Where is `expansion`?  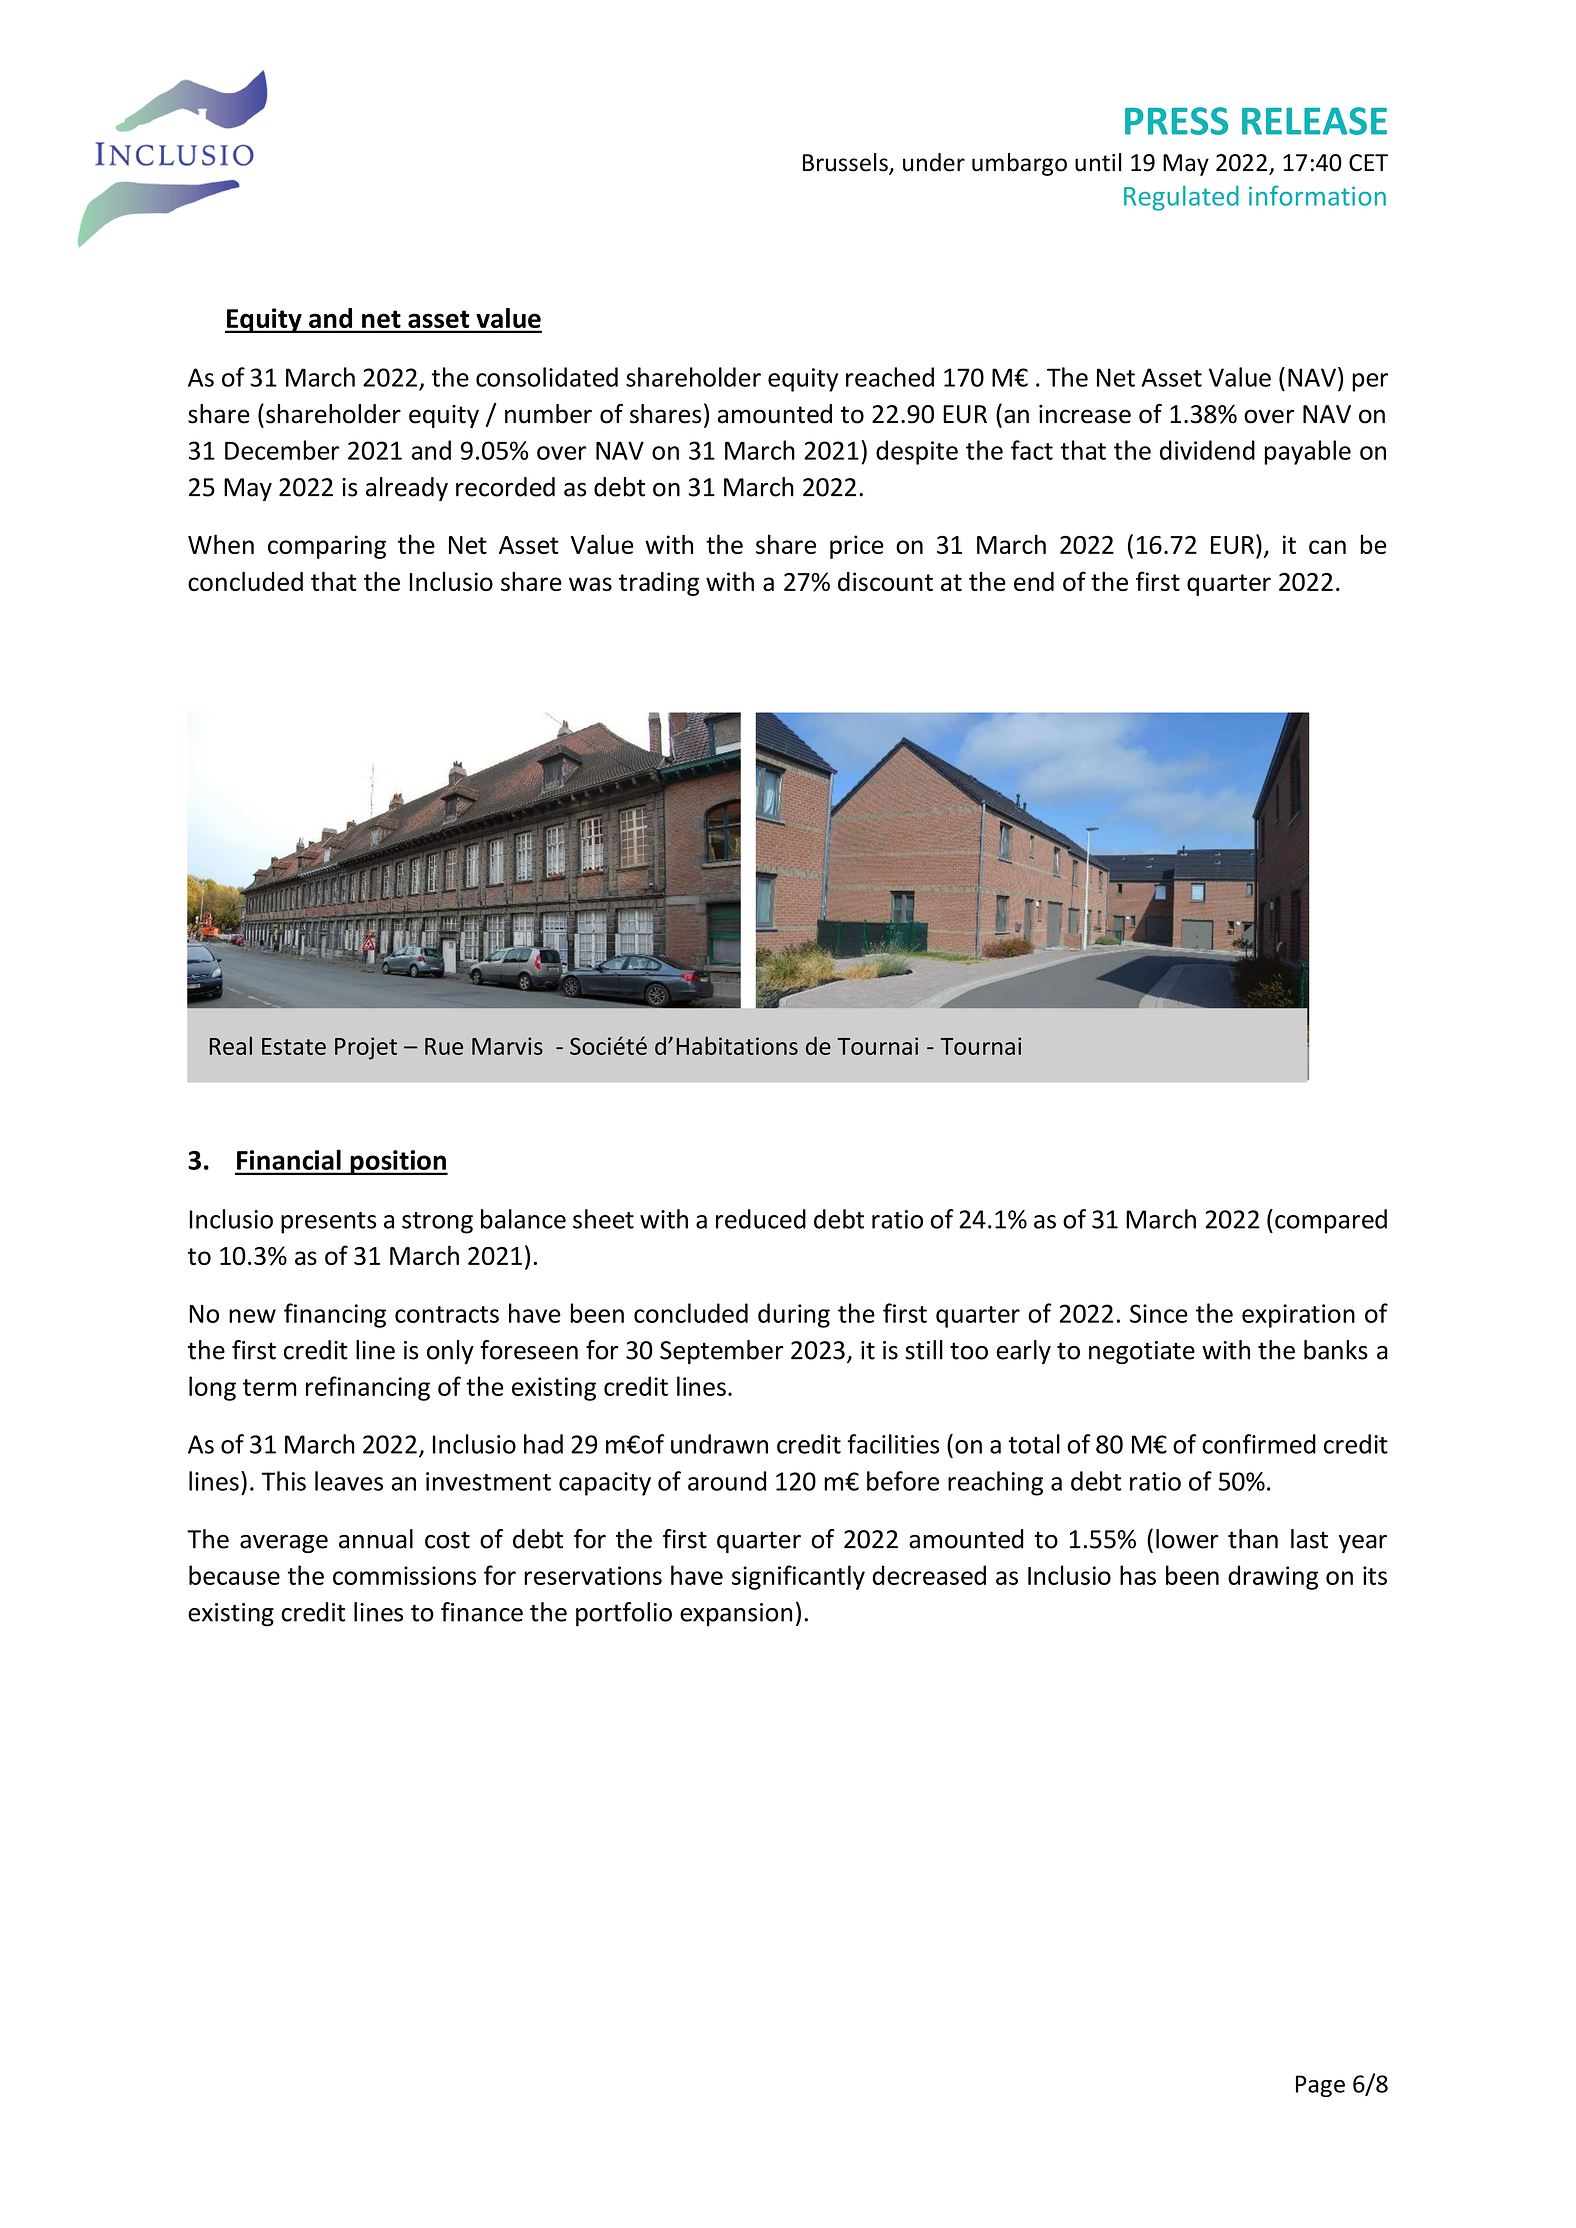 expansion is located at coordinates (736, 1615).
